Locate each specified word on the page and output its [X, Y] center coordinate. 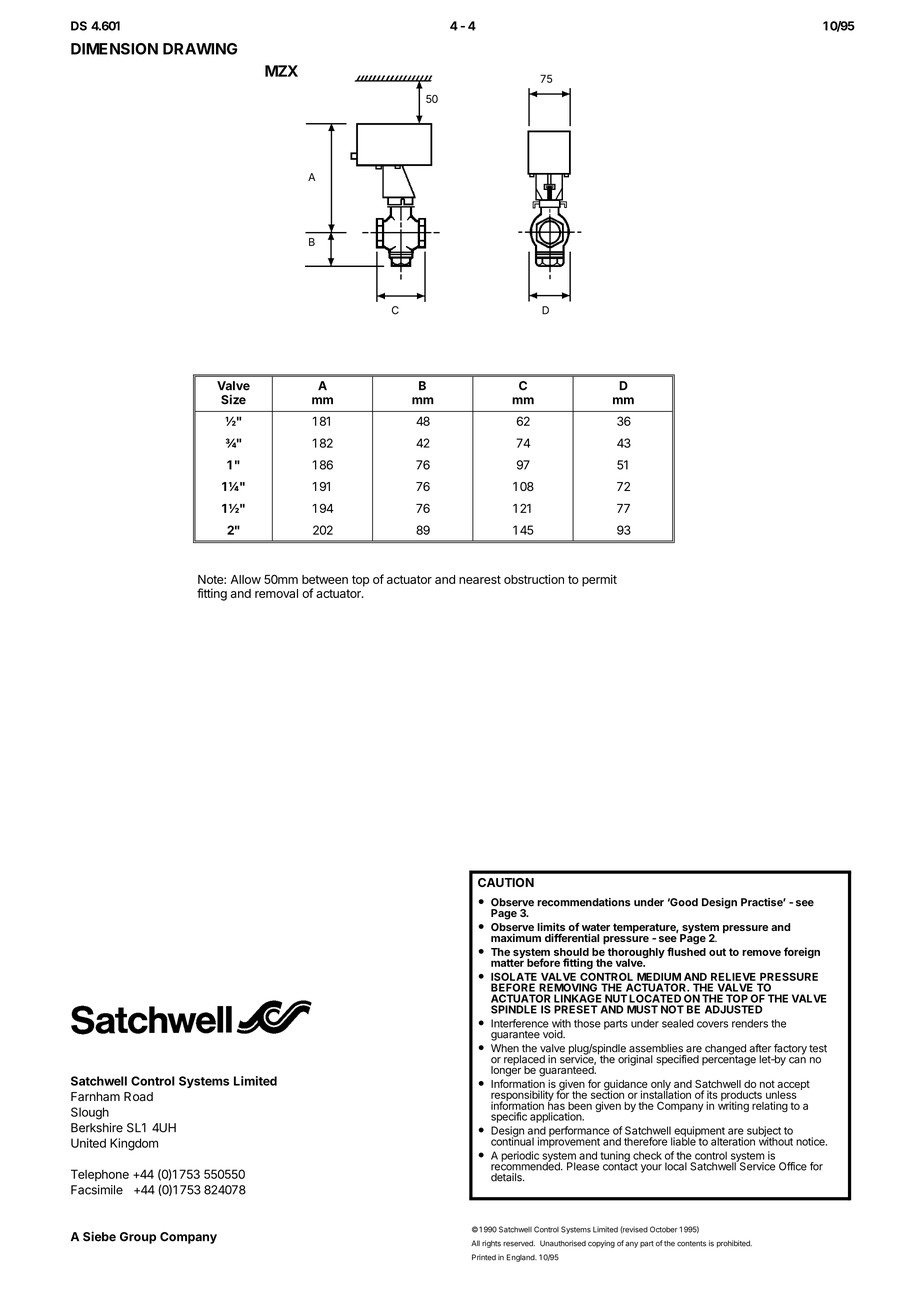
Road [138, 1096]
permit [599, 580]
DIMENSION [114, 49]
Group [138, 1238]
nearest [480, 579]
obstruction [534, 579]
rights [491, 1244]
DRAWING [200, 49]
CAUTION [506, 882]
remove [761, 953]
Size [233, 399]
